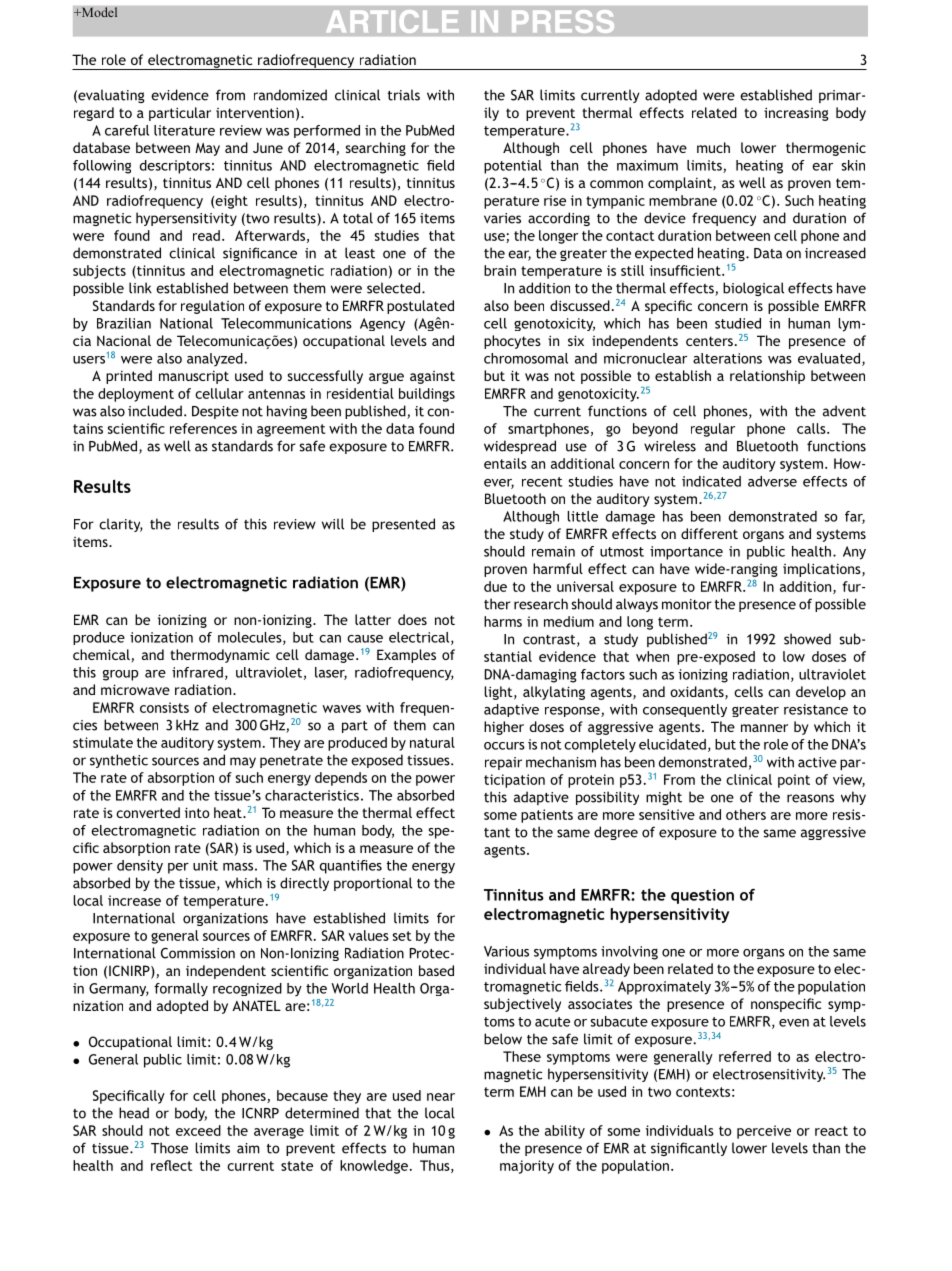 This document has height=1271, width=952. Describe the element at coordinates (98, 12) in the document. I see `Model` at that location.
